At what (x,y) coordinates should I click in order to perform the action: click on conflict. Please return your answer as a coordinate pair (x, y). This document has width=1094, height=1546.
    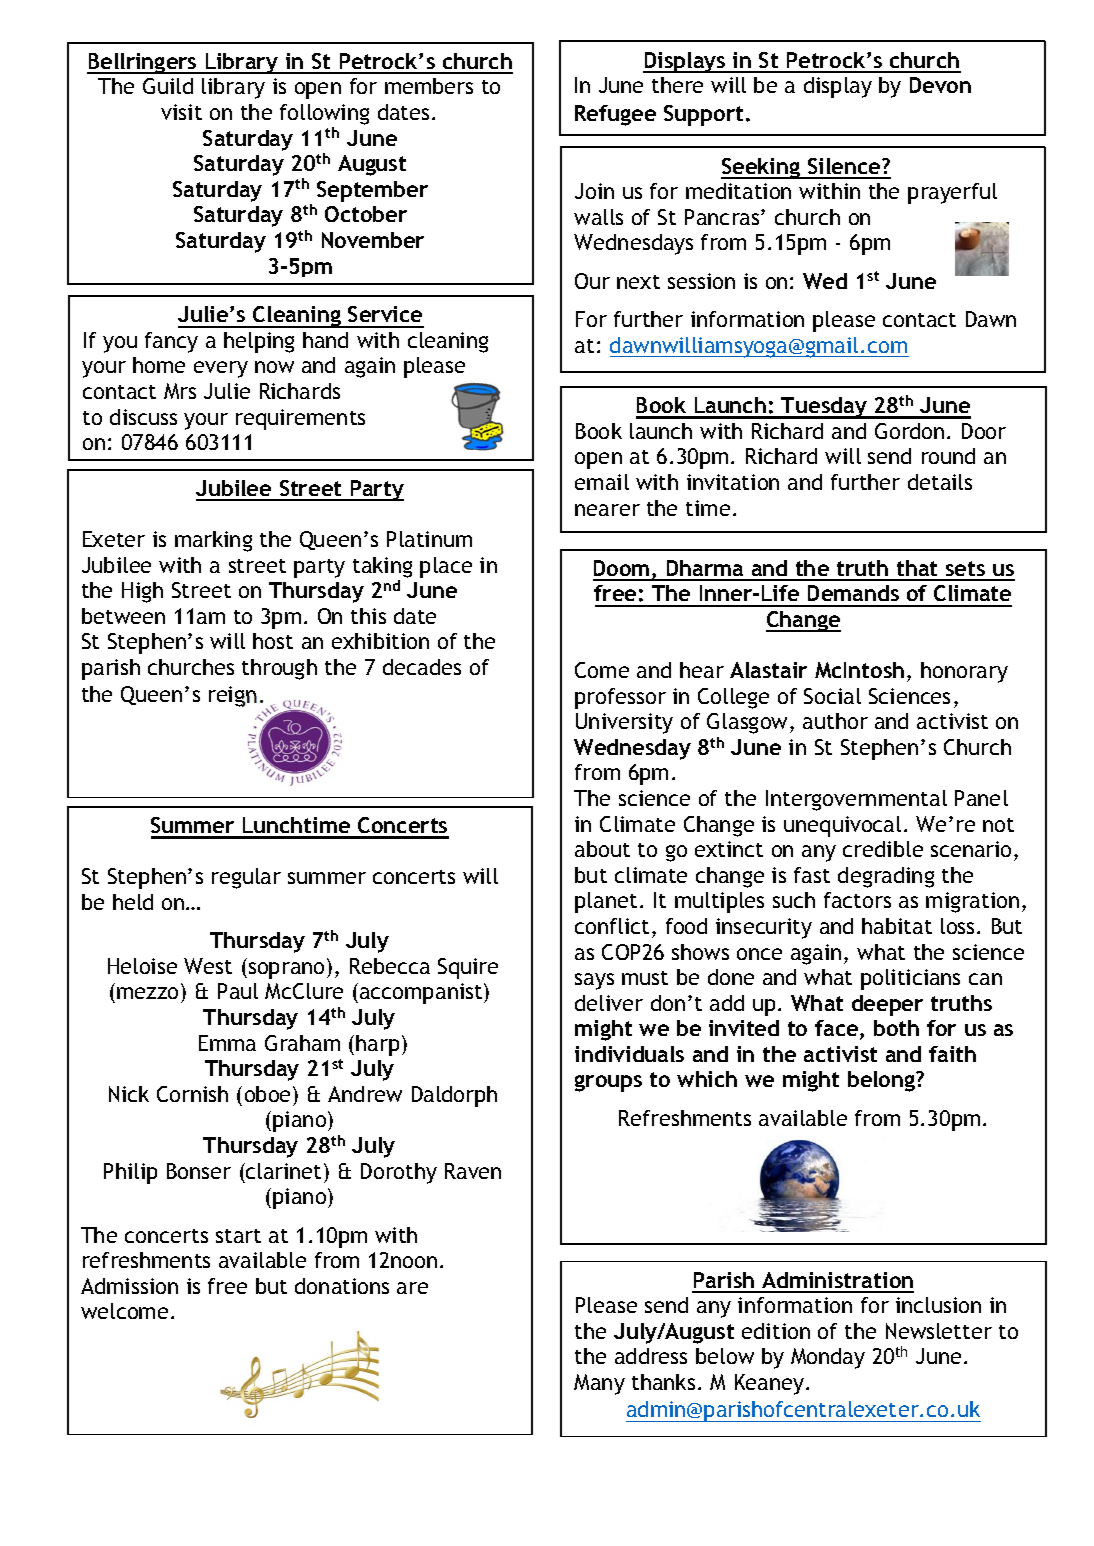
    Looking at the image, I should click on (612, 926).
